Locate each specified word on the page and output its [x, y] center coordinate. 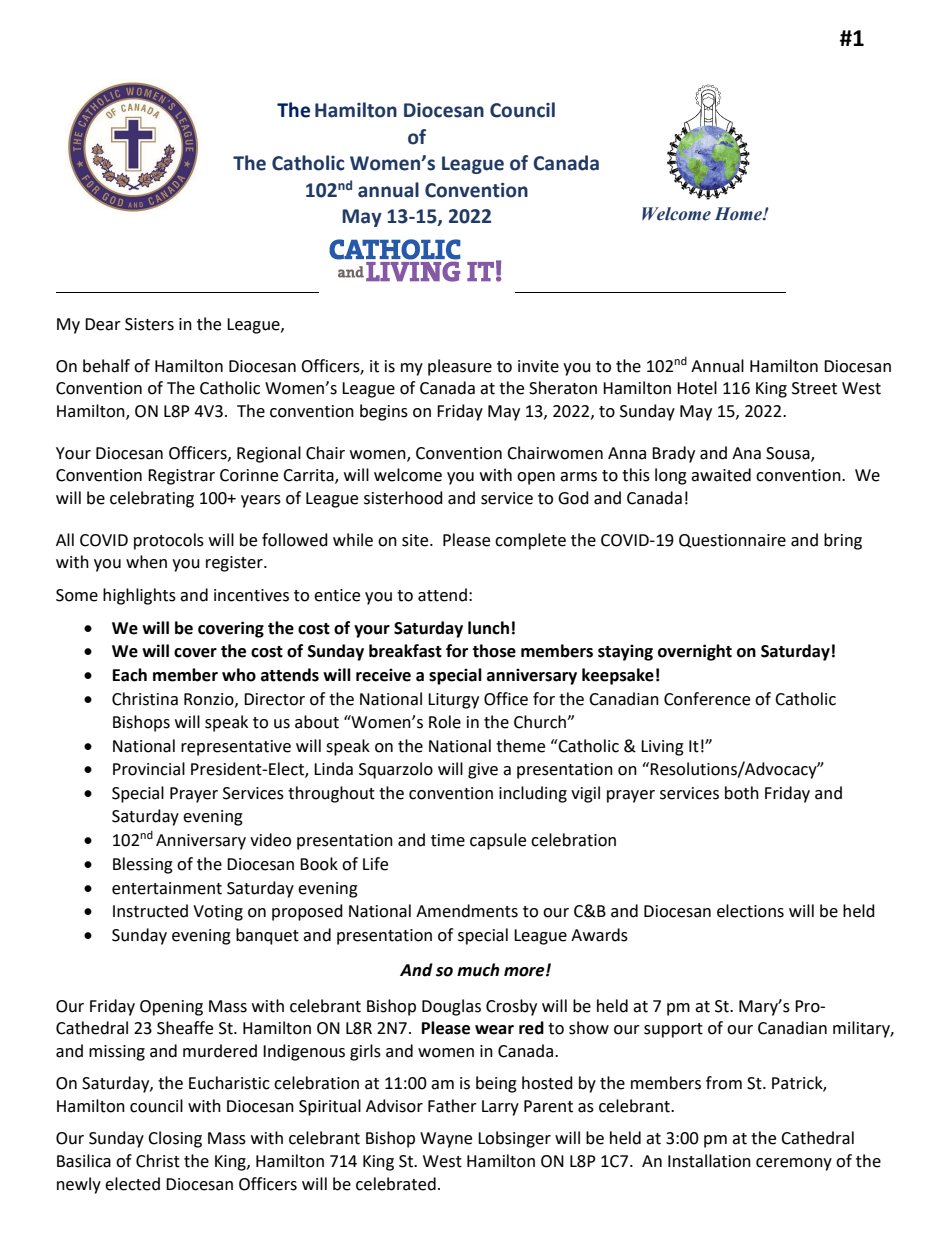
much [478, 970]
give [483, 771]
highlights [139, 596]
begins [384, 412]
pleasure [460, 367]
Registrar [181, 477]
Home [739, 214]
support [673, 1030]
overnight [695, 652]
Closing [175, 1139]
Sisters [149, 324]
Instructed [150, 911]
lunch [488, 628]
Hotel [697, 388]
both [742, 793]
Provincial [149, 769]
